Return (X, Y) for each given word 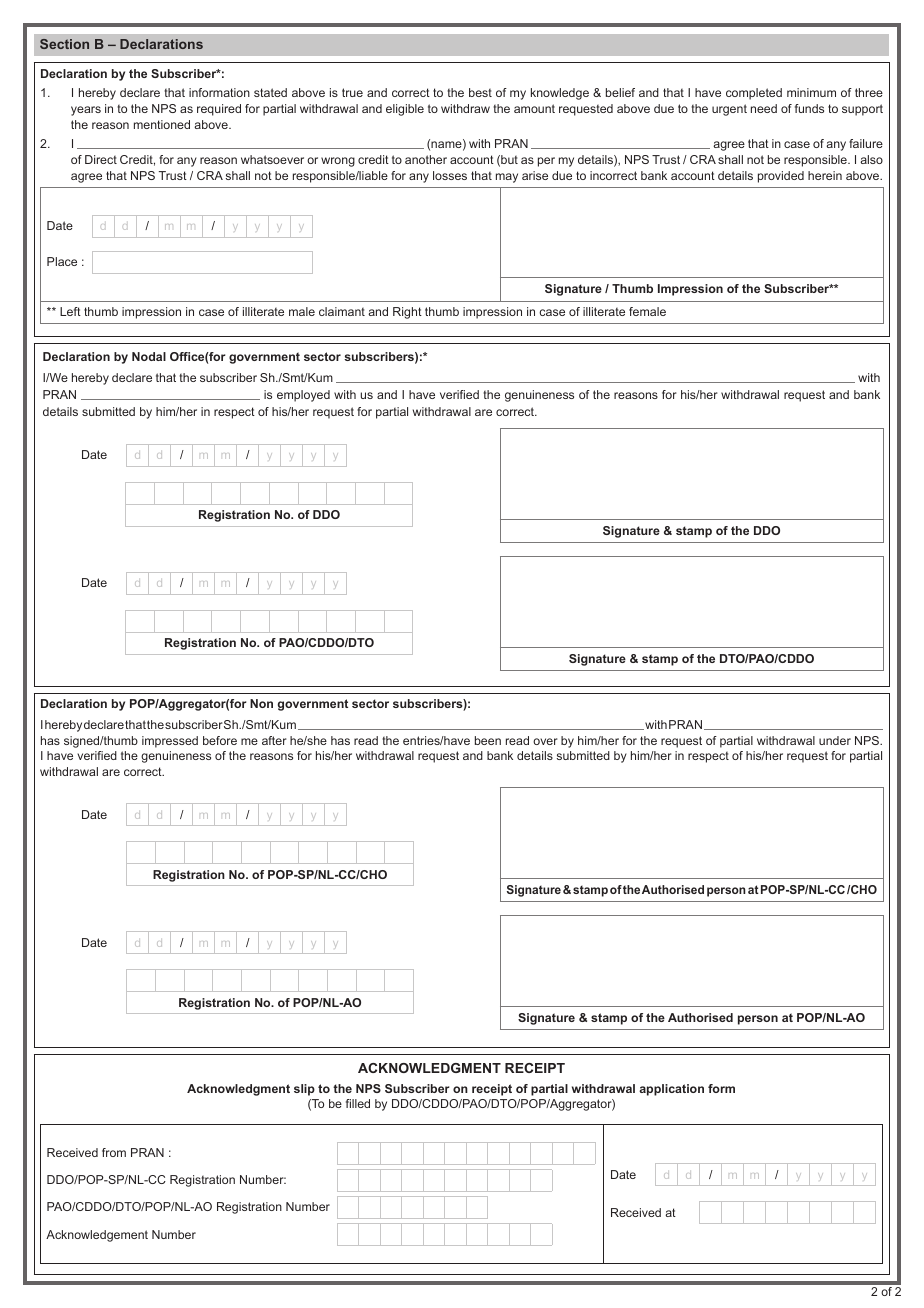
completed (754, 94)
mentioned (162, 124)
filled (358, 1103)
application (671, 1090)
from (114, 1152)
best (480, 92)
